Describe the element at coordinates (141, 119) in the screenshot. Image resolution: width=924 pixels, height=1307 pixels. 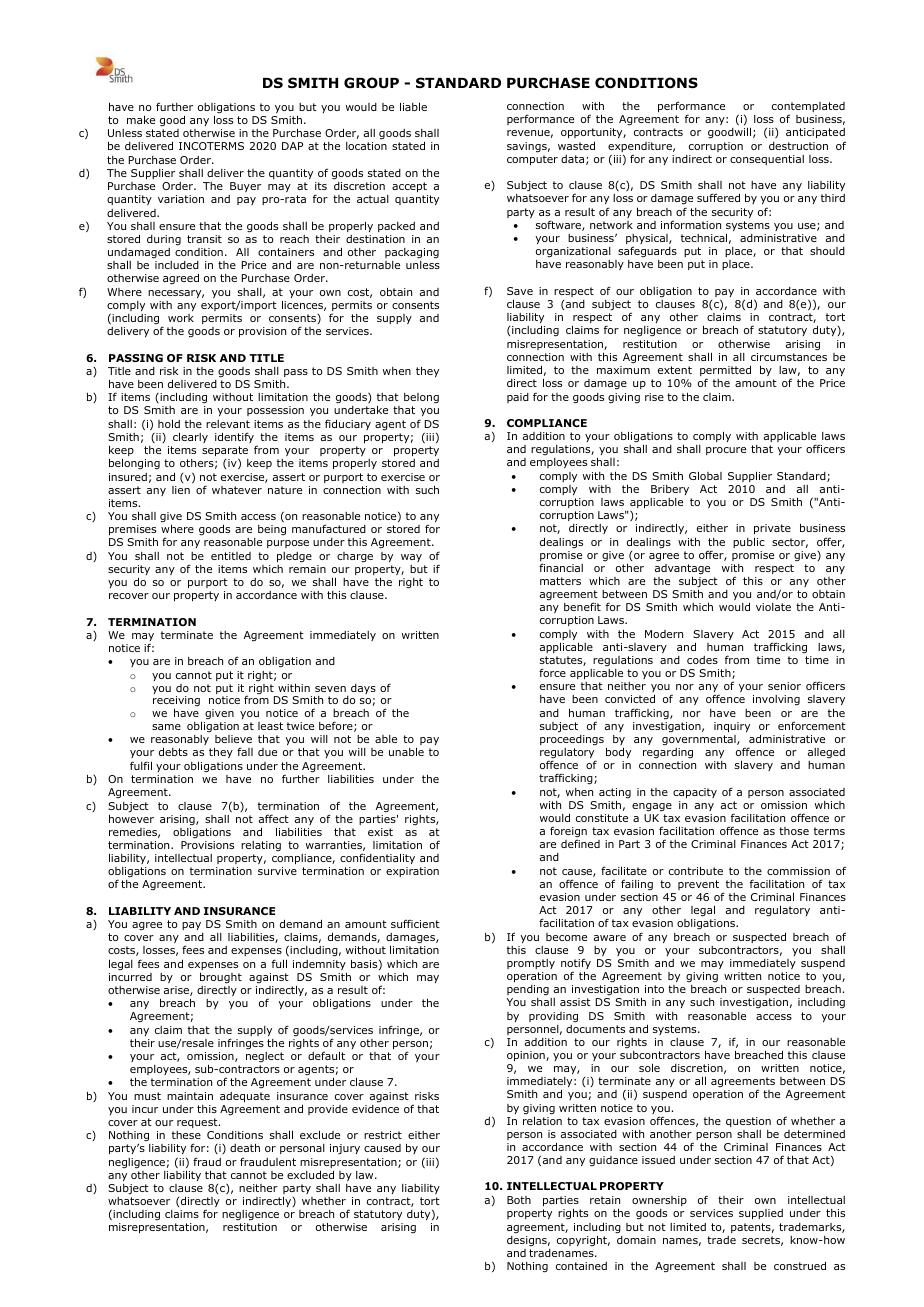
I see `make` at that location.
